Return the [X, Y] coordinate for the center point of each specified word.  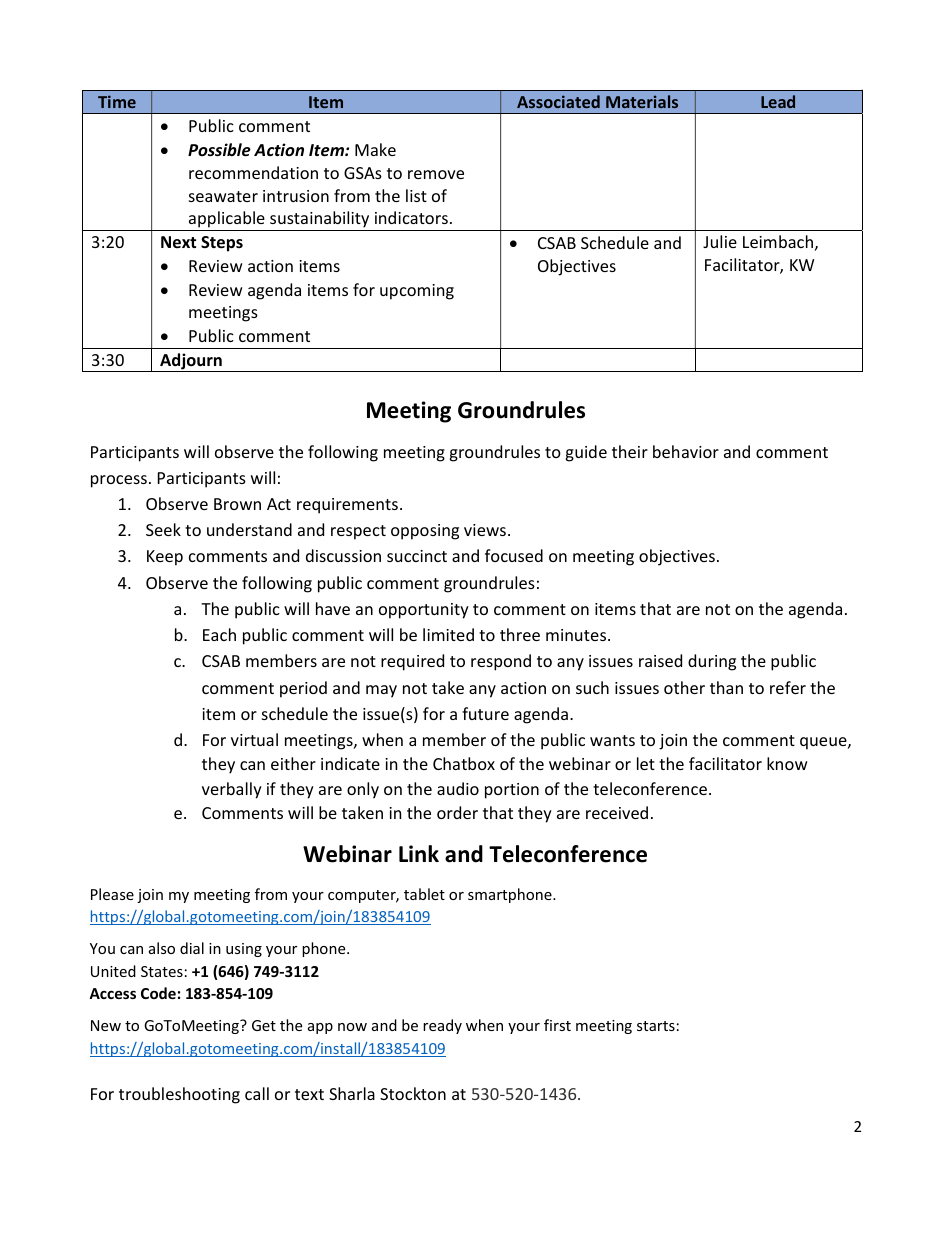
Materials [642, 101]
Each [219, 634]
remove [436, 174]
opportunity [424, 611]
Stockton [413, 1093]
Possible [219, 150]
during [712, 662]
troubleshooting [179, 1095]
